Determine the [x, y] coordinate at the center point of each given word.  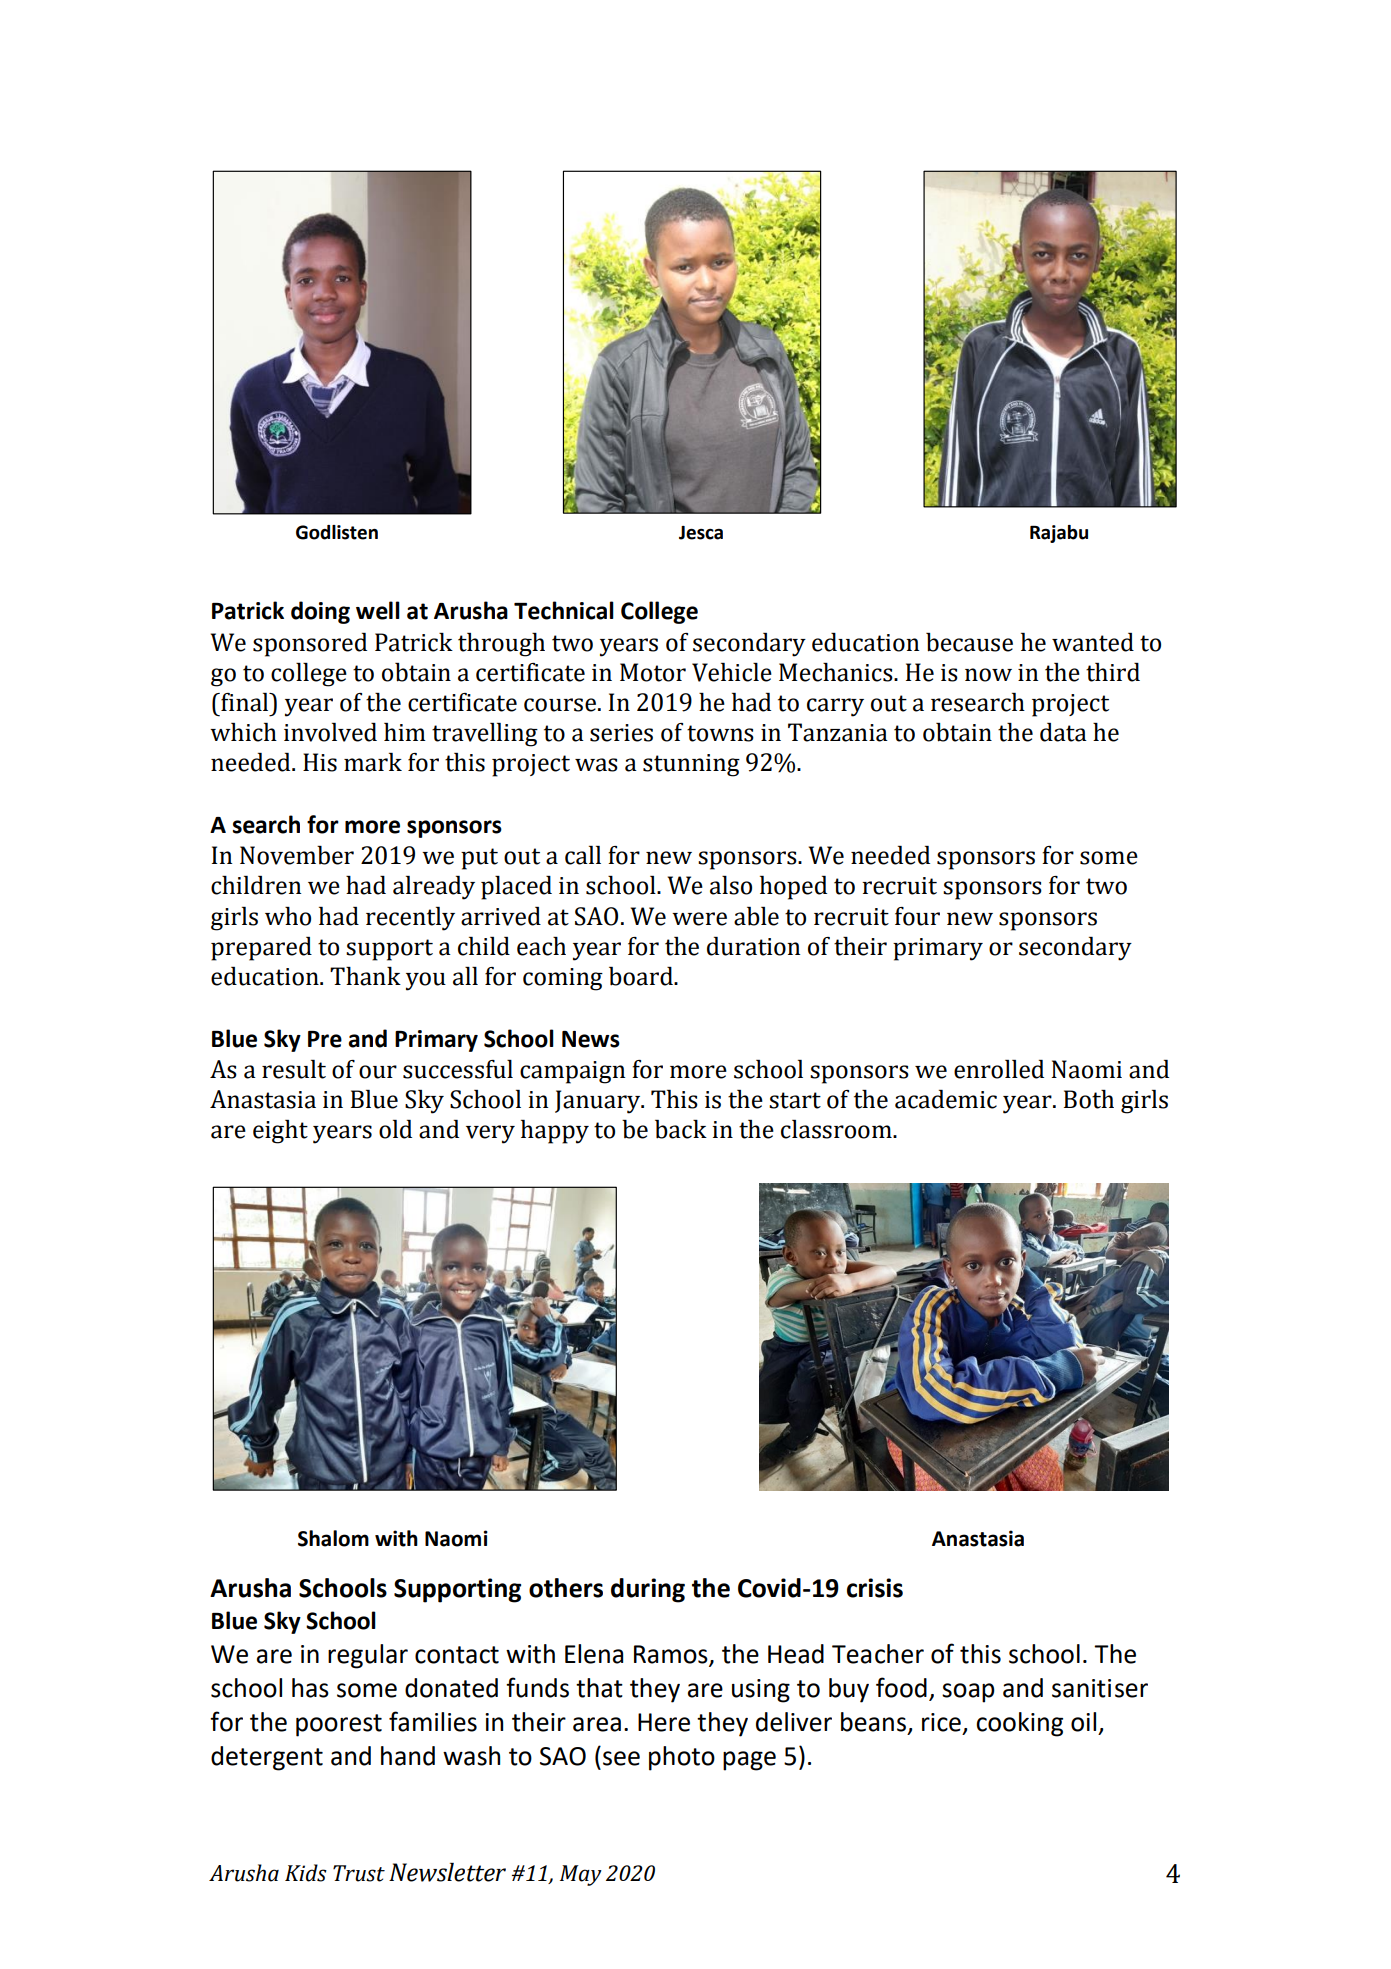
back [681, 1129]
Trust [359, 1873]
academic [946, 1099]
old [395, 1129]
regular [368, 1656]
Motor [653, 672]
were [699, 919]
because [969, 642]
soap [968, 1693]
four [917, 916]
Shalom [333, 1538]
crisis [875, 1588]
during [648, 1590]
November [297, 855]
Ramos [671, 1654]
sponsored [310, 645]
